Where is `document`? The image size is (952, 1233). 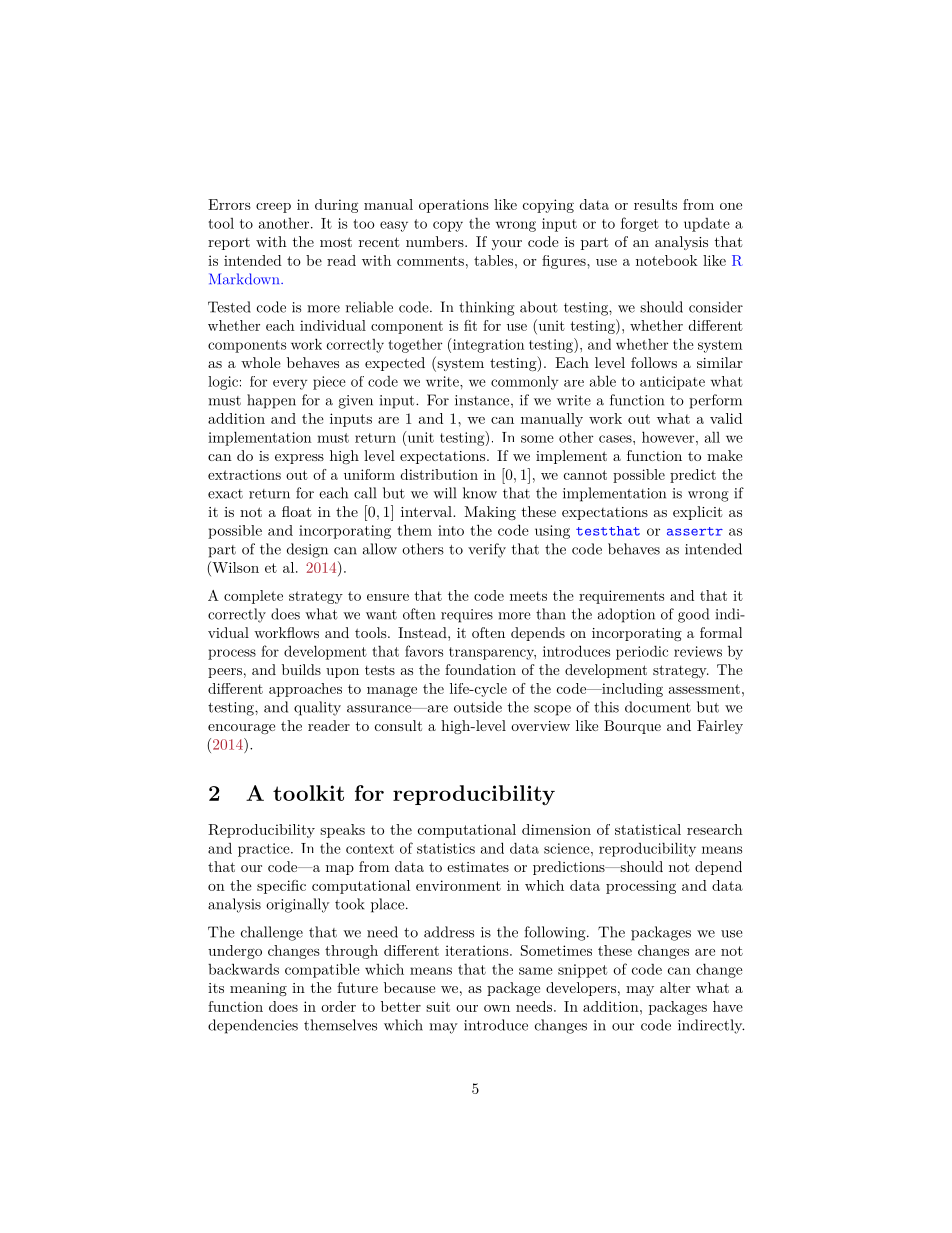
document is located at coordinates (658, 707).
